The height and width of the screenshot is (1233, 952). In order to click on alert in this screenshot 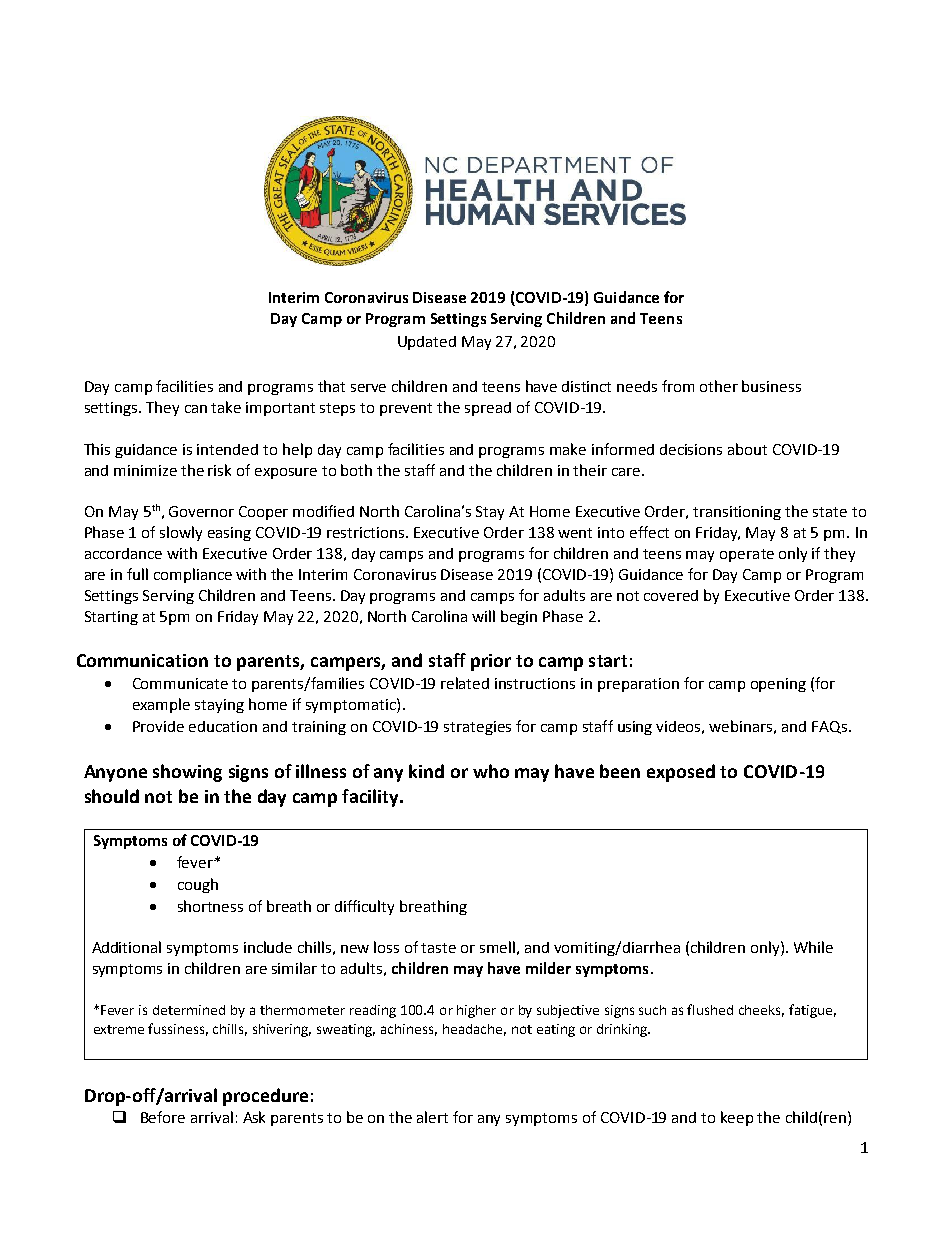, I will do `click(432, 1117)`.
